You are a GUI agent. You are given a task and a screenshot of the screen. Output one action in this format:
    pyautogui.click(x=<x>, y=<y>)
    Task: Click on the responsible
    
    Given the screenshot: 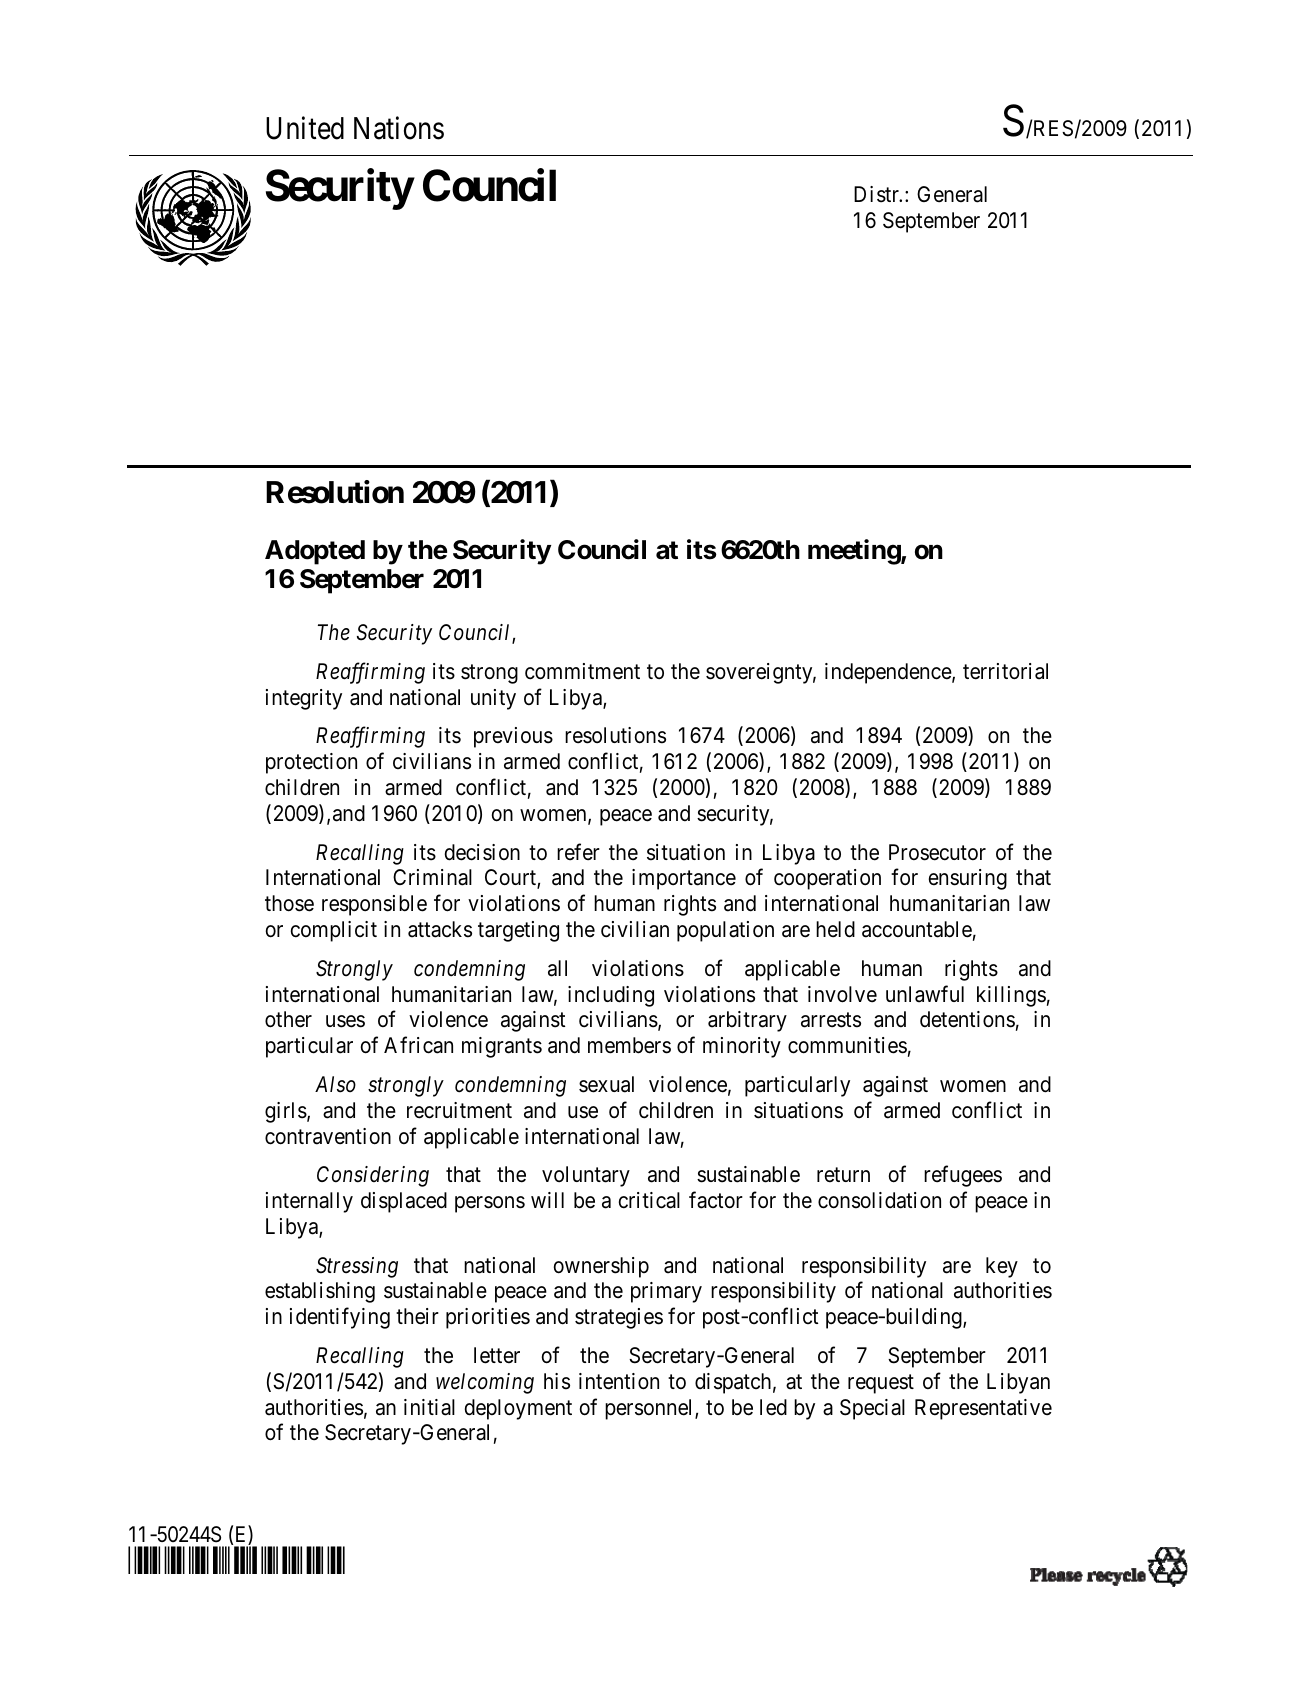 What is the action you would take?
    pyautogui.click(x=374, y=905)
